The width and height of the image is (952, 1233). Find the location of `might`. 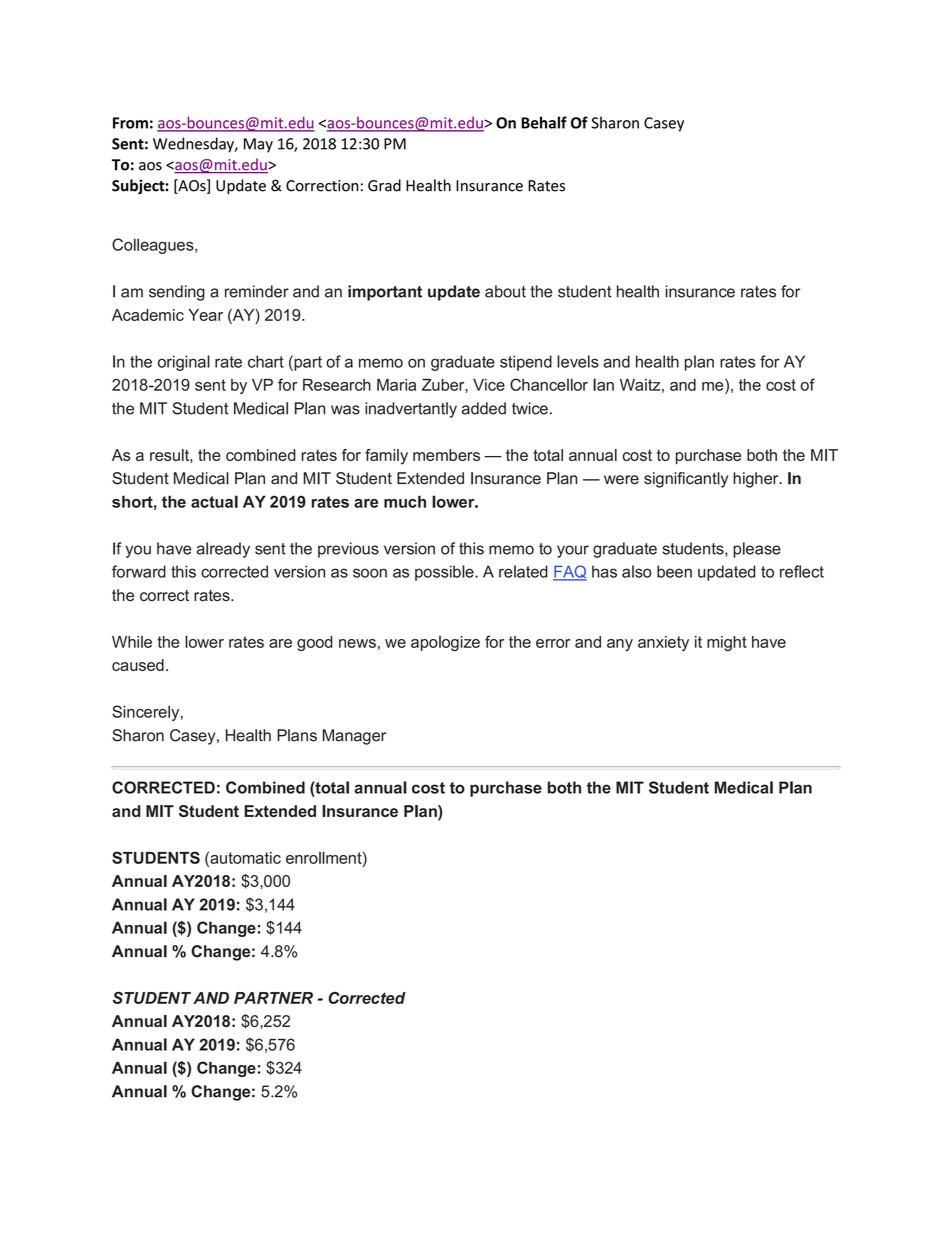

might is located at coordinates (727, 643).
